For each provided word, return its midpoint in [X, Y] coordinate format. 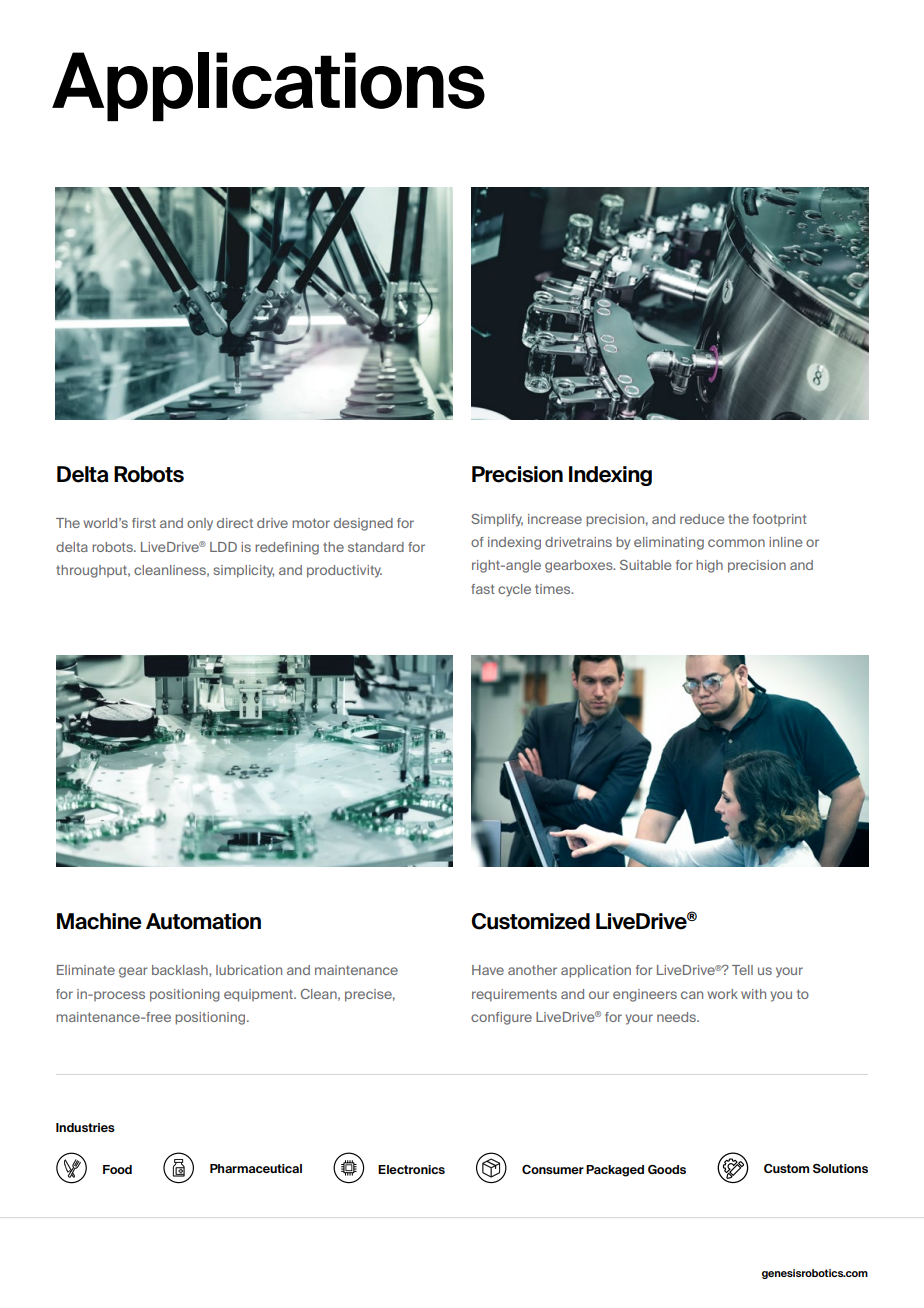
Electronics [411, 1169]
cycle [514, 590]
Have [488, 970]
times [554, 589]
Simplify [497, 520]
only [200, 524]
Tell [742, 970]
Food [117, 1169]
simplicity [243, 571]
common [736, 543]
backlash [181, 970]
